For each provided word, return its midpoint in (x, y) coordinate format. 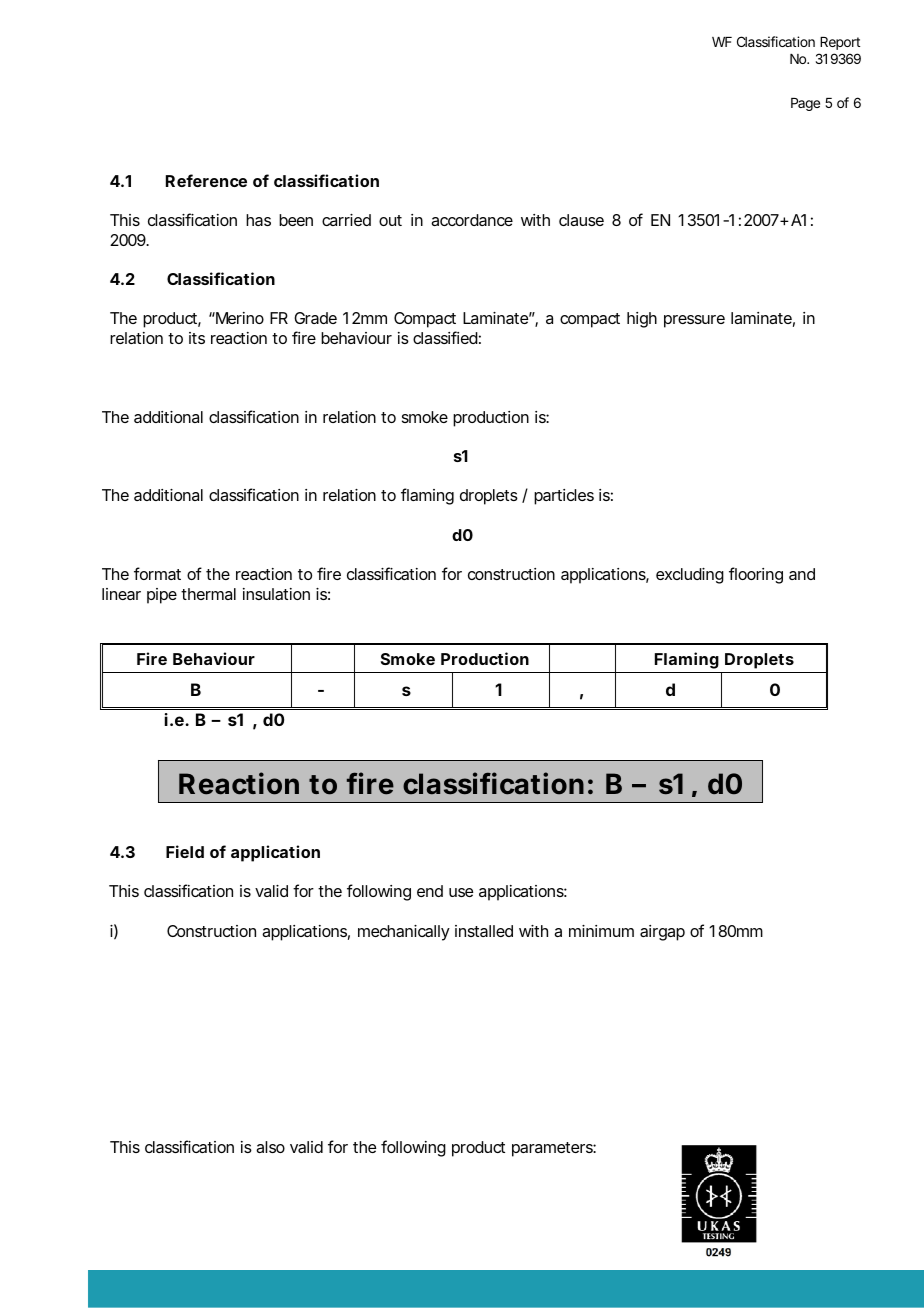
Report (840, 43)
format (157, 573)
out (390, 220)
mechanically (403, 933)
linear (121, 594)
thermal (208, 594)
